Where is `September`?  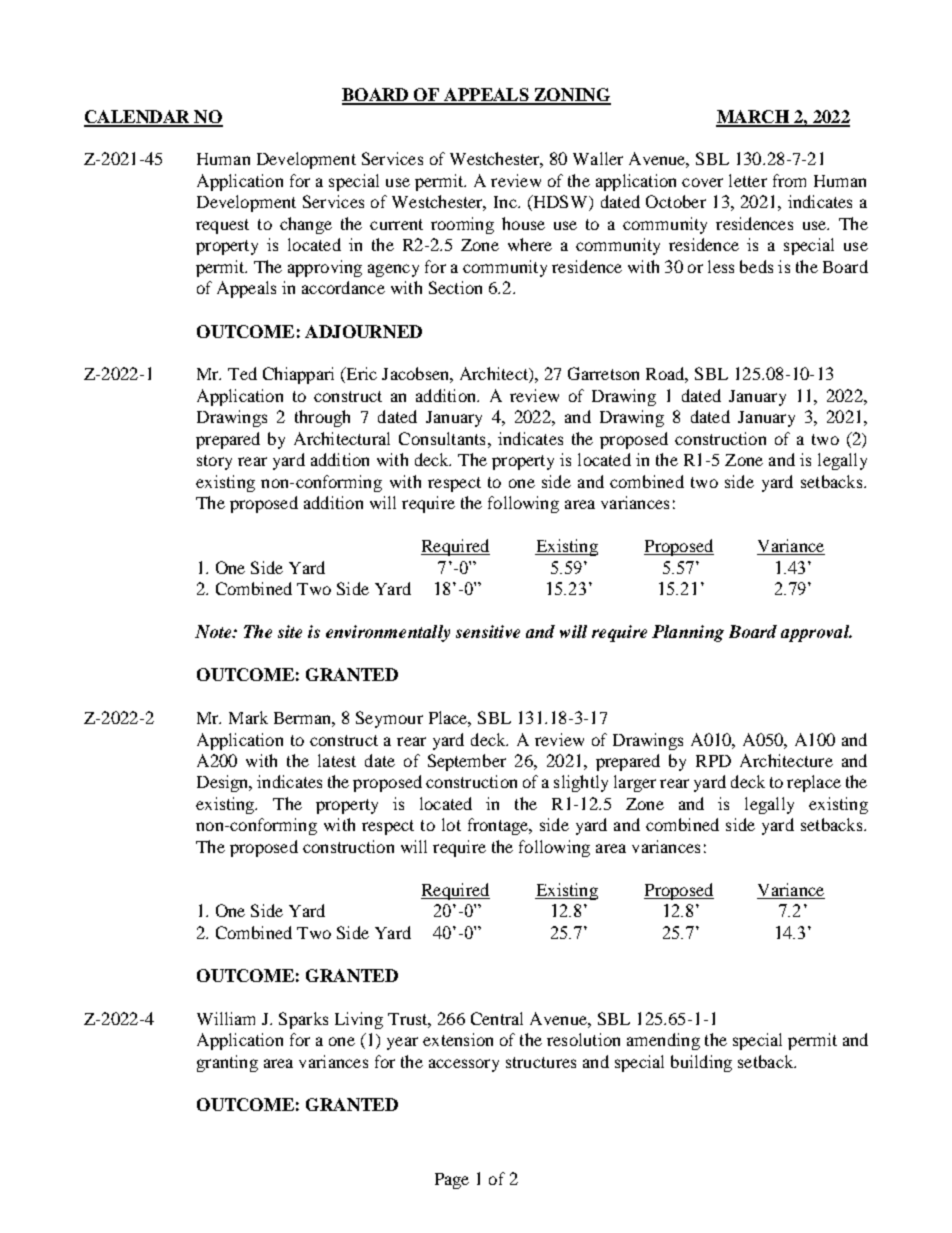
September is located at coordinates (467, 762).
